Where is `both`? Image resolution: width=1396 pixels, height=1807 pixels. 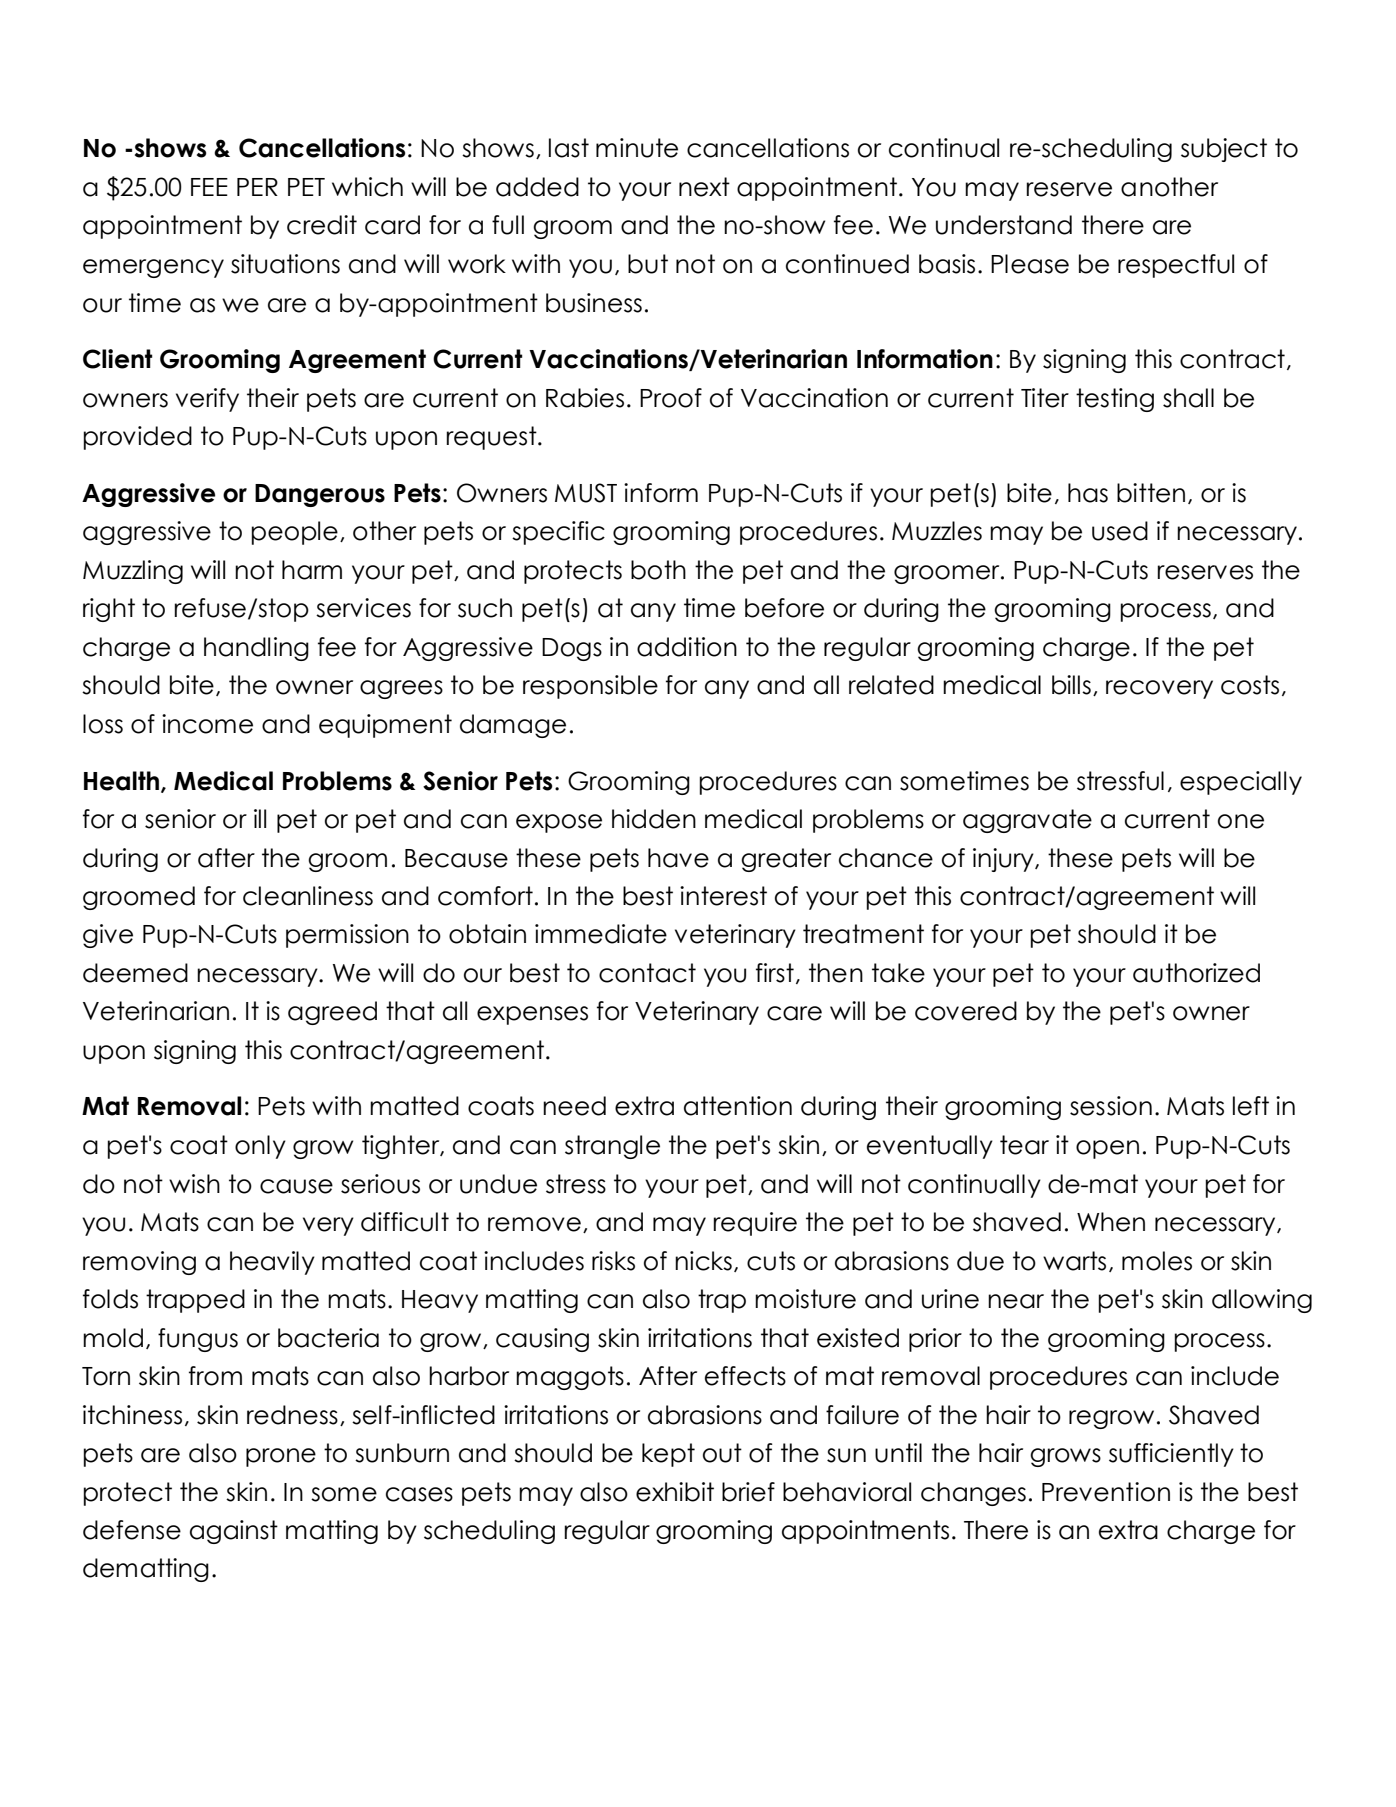
both is located at coordinates (658, 570).
